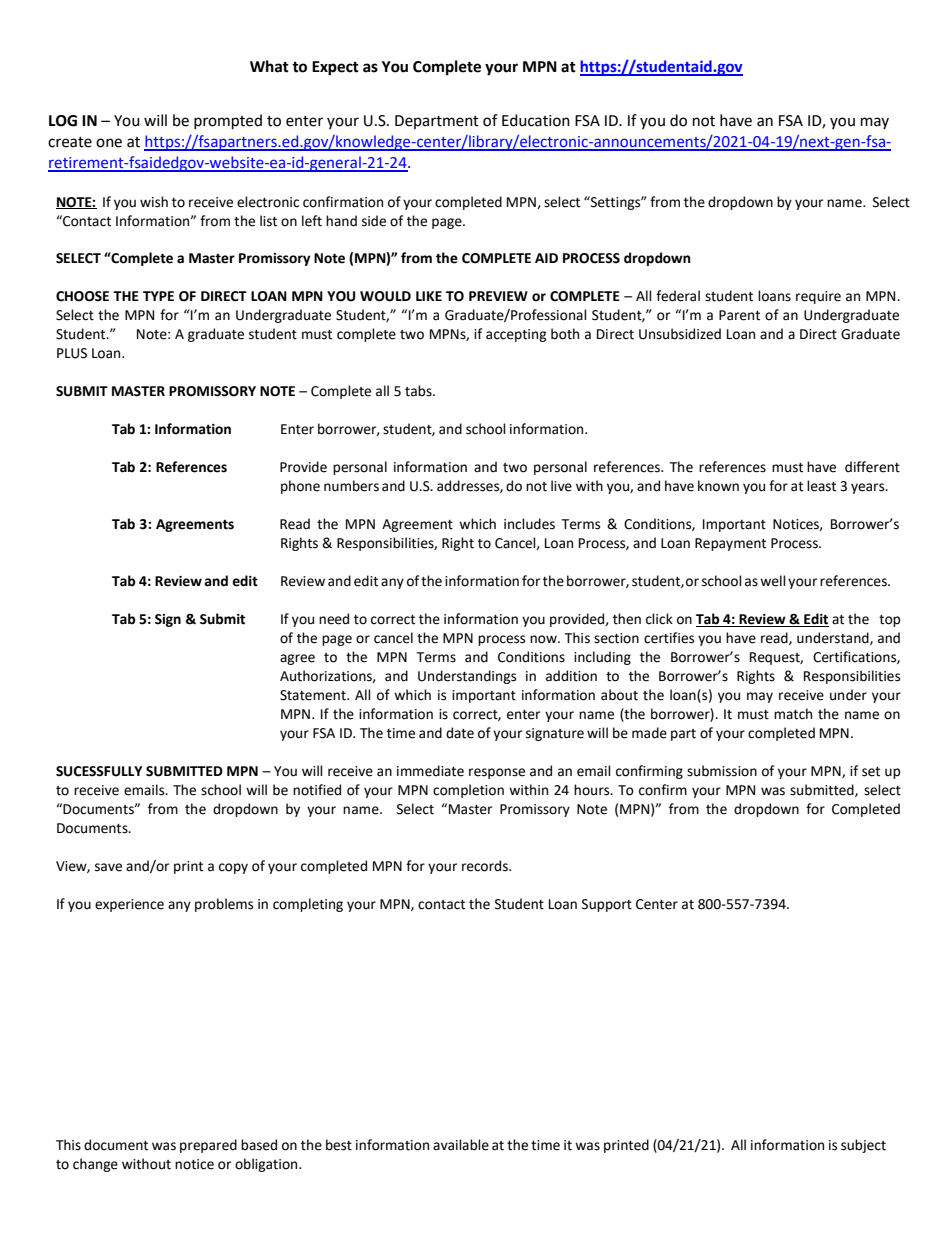 The height and width of the page is (1233, 952). Describe the element at coordinates (818, 297) in the page. I see `require` at that location.
